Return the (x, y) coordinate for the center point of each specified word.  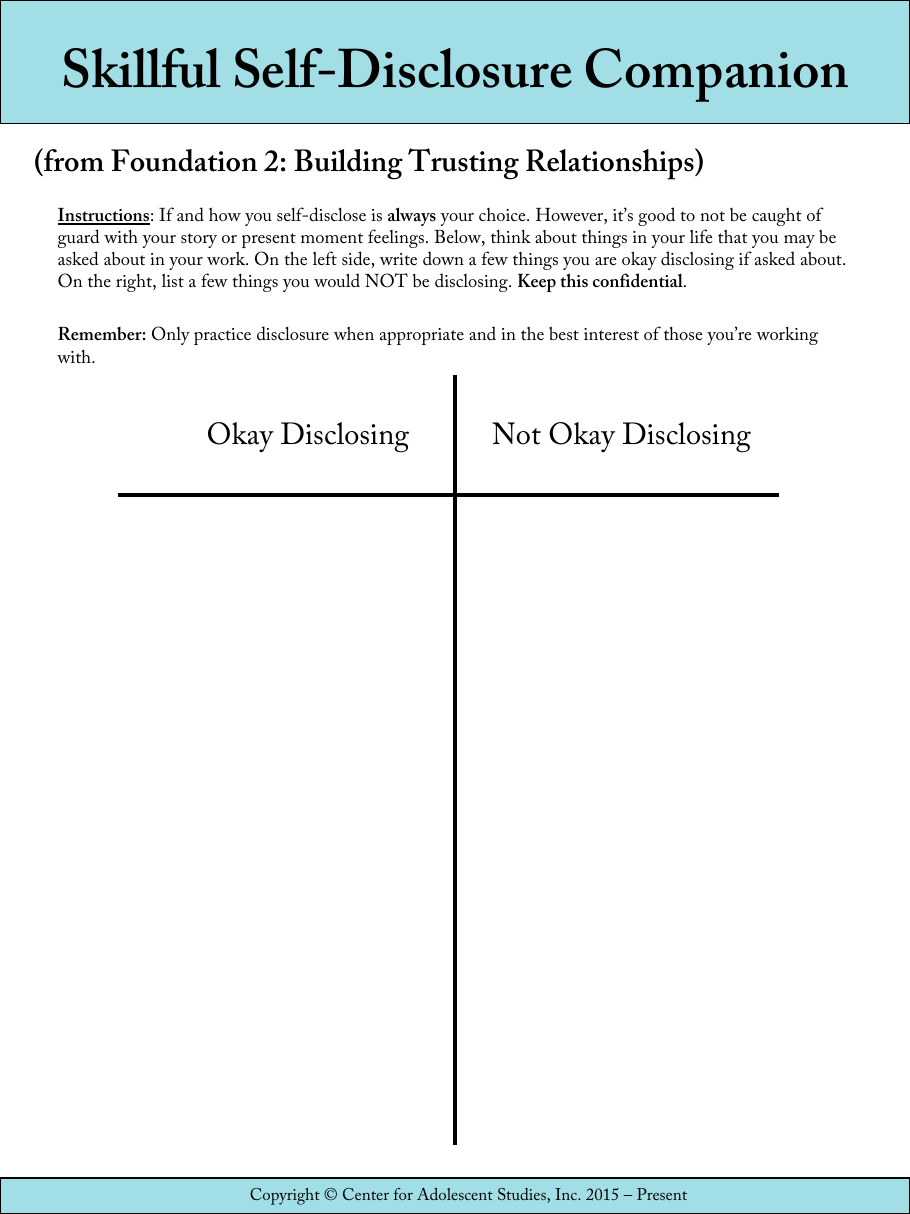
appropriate (422, 336)
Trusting (463, 164)
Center (366, 1194)
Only (171, 335)
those (683, 333)
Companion (717, 75)
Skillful (142, 68)
